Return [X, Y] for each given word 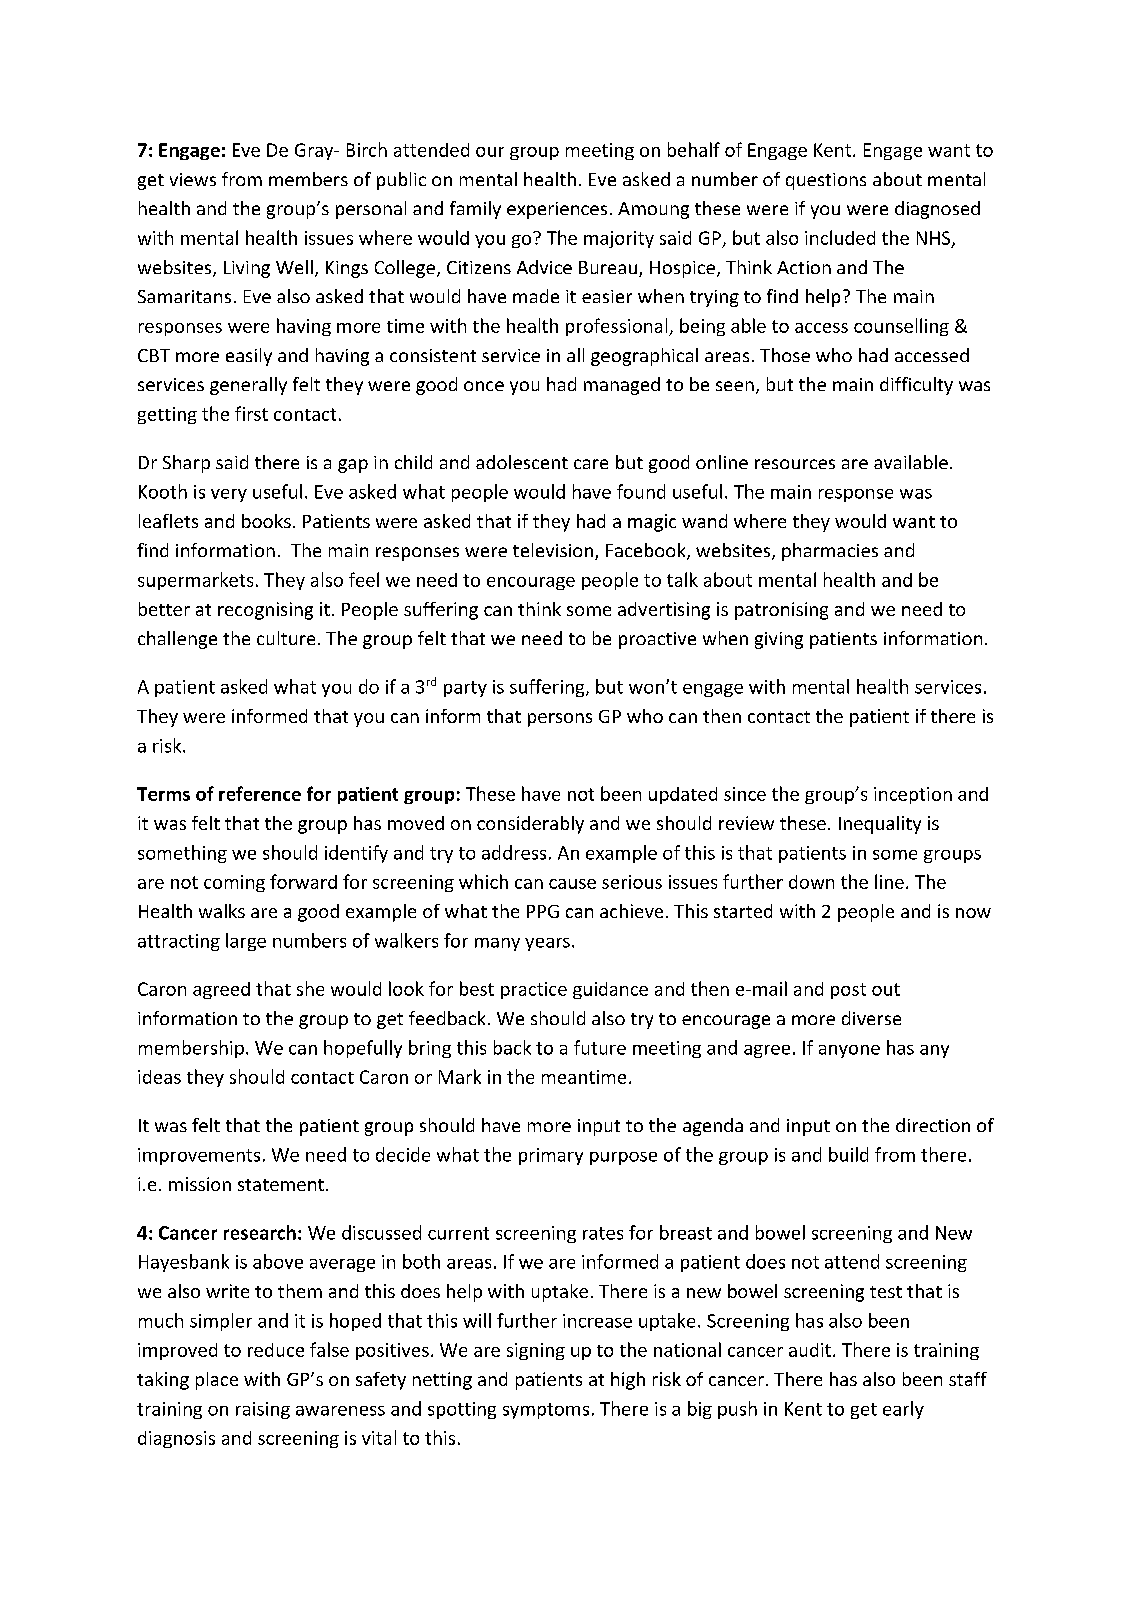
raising [263, 1410]
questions [826, 181]
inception [913, 795]
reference [260, 793]
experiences [557, 210]
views [193, 179]
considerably [530, 825]
